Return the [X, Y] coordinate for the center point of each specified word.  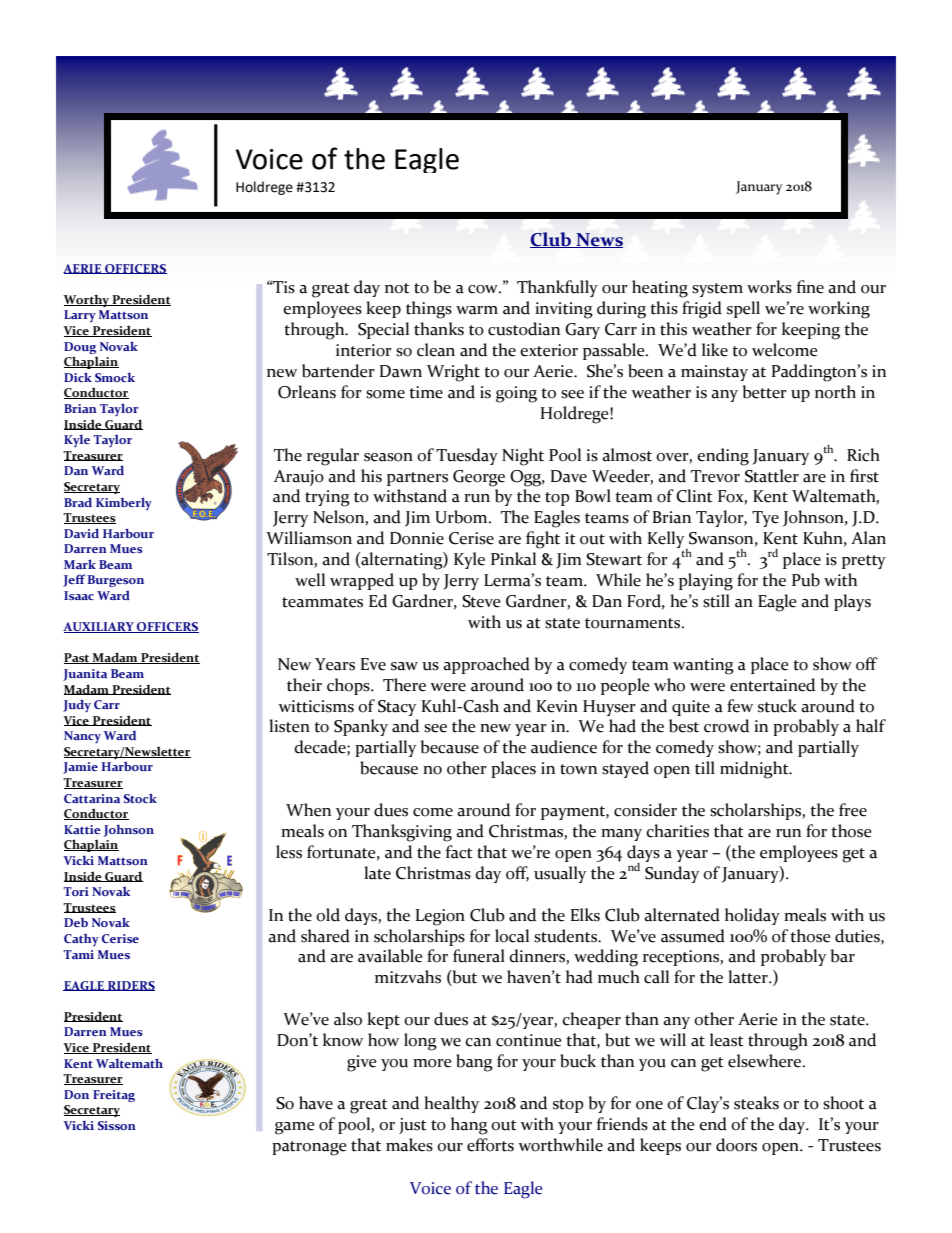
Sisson [117, 1125]
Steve [481, 601]
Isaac [79, 595]
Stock [140, 798]
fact [459, 852]
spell [743, 309]
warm [477, 310]
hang [469, 1126]
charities [677, 831]
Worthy [87, 300]
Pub [806, 580]
